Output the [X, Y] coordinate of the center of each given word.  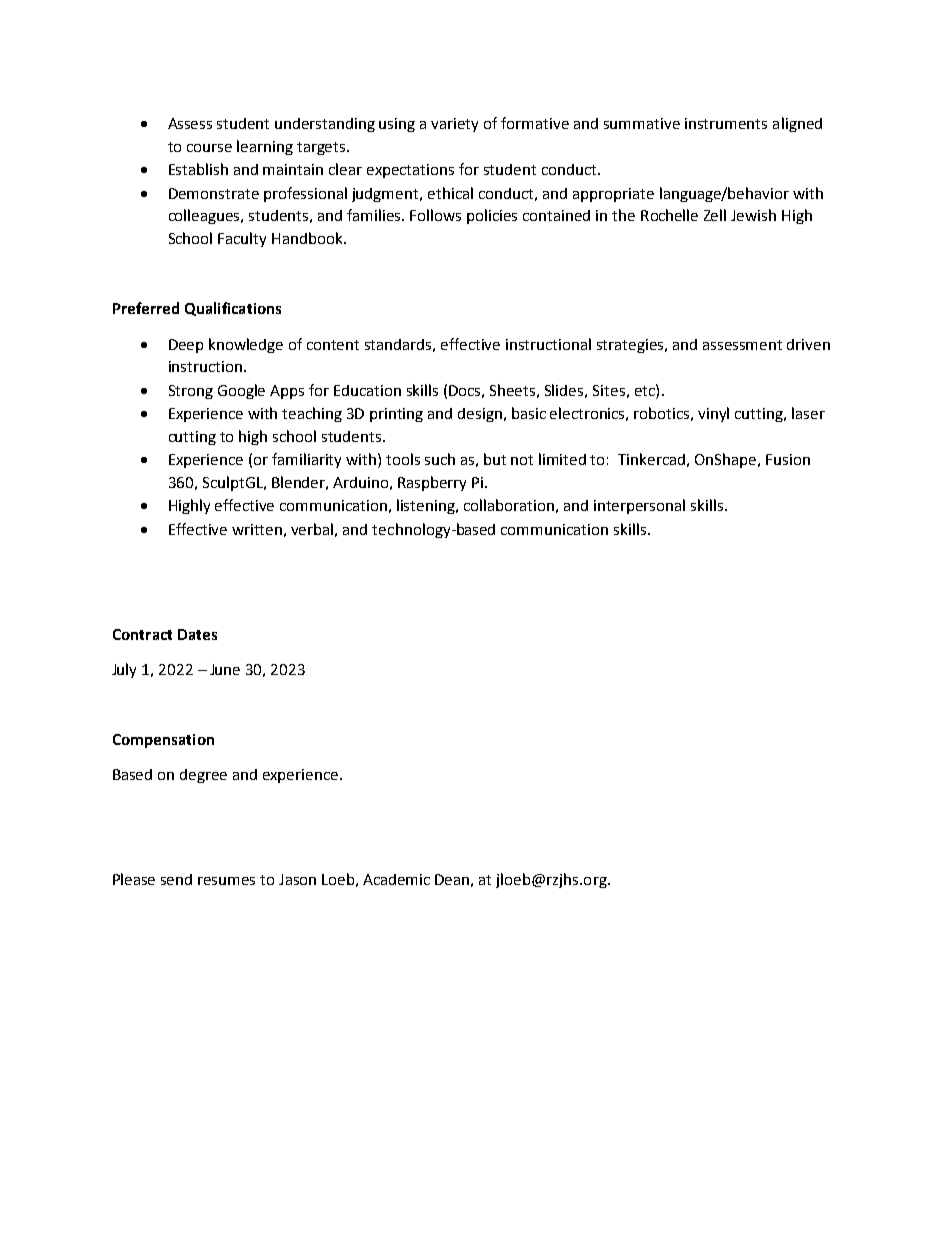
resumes [226, 881]
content [333, 345]
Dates [197, 634]
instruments [726, 123]
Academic [396, 879]
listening [427, 506]
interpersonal [639, 506]
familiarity [306, 460]
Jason [297, 879]
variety [454, 125]
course [209, 148]
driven [808, 344]
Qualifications [233, 309]
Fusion [788, 459]
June [225, 669]
